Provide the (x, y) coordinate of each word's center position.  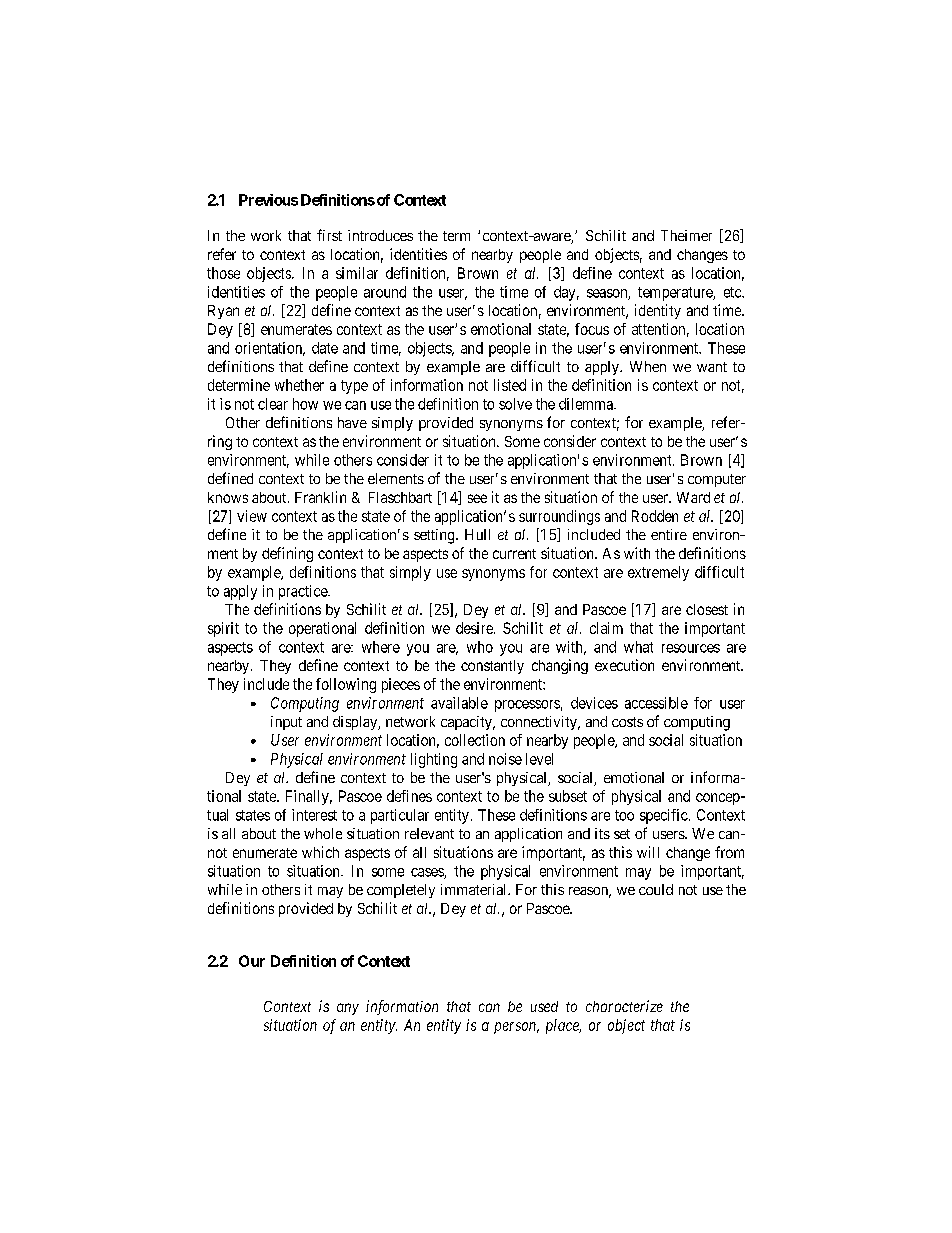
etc (733, 292)
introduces (380, 235)
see (477, 498)
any (348, 1009)
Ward (693, 497)
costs (627, 722)
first (329, 235)
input (286, 723)
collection (475, 740)
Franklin (320, 497)
